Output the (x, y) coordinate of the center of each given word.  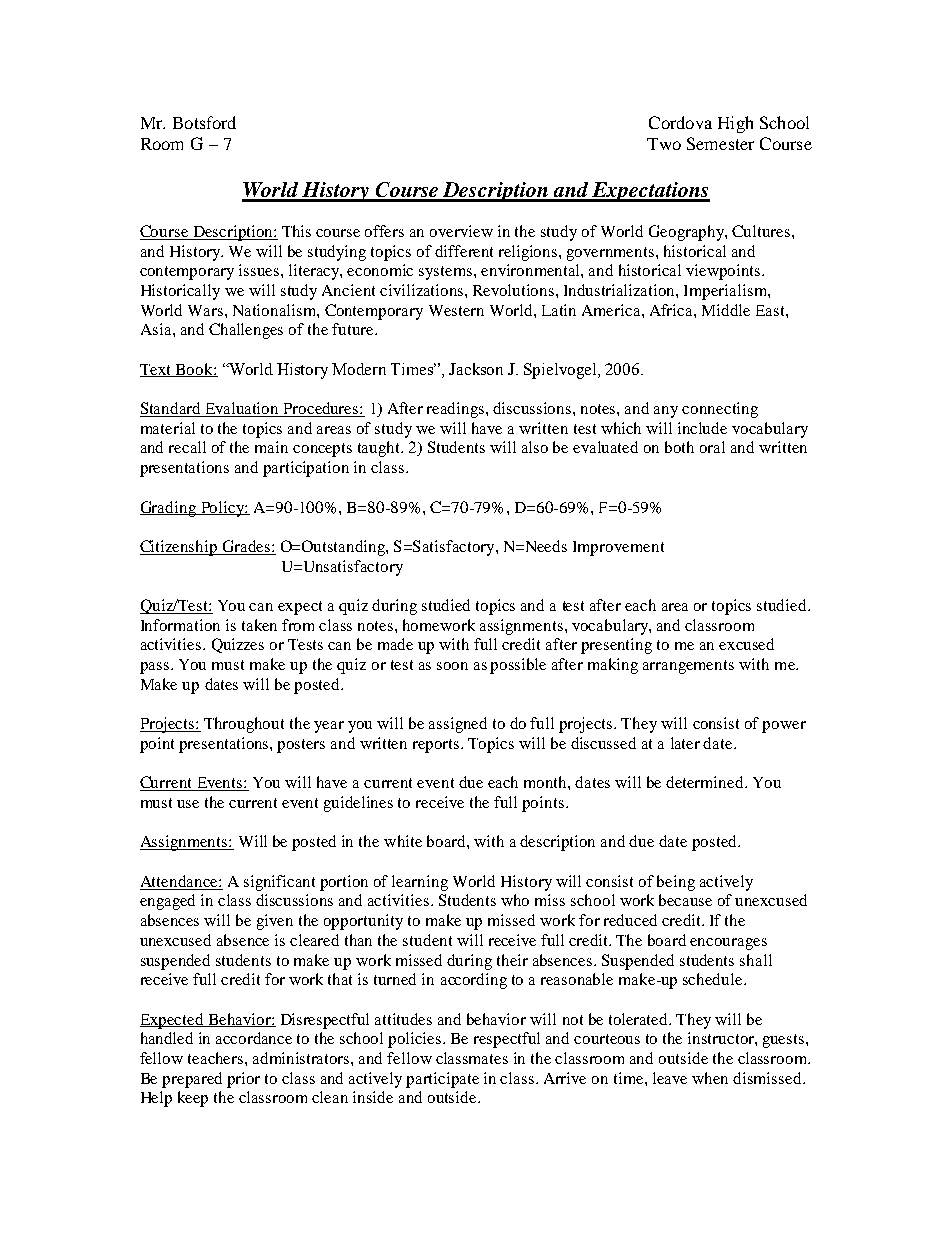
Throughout (244, 725)
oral (712, 447)
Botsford (204, 122)
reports (437, 746)
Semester (720, 143)
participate (442, 1080)
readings (457, 410)
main (271, 447)
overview (461, 231)
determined (706, 782)
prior (243, 1080)
